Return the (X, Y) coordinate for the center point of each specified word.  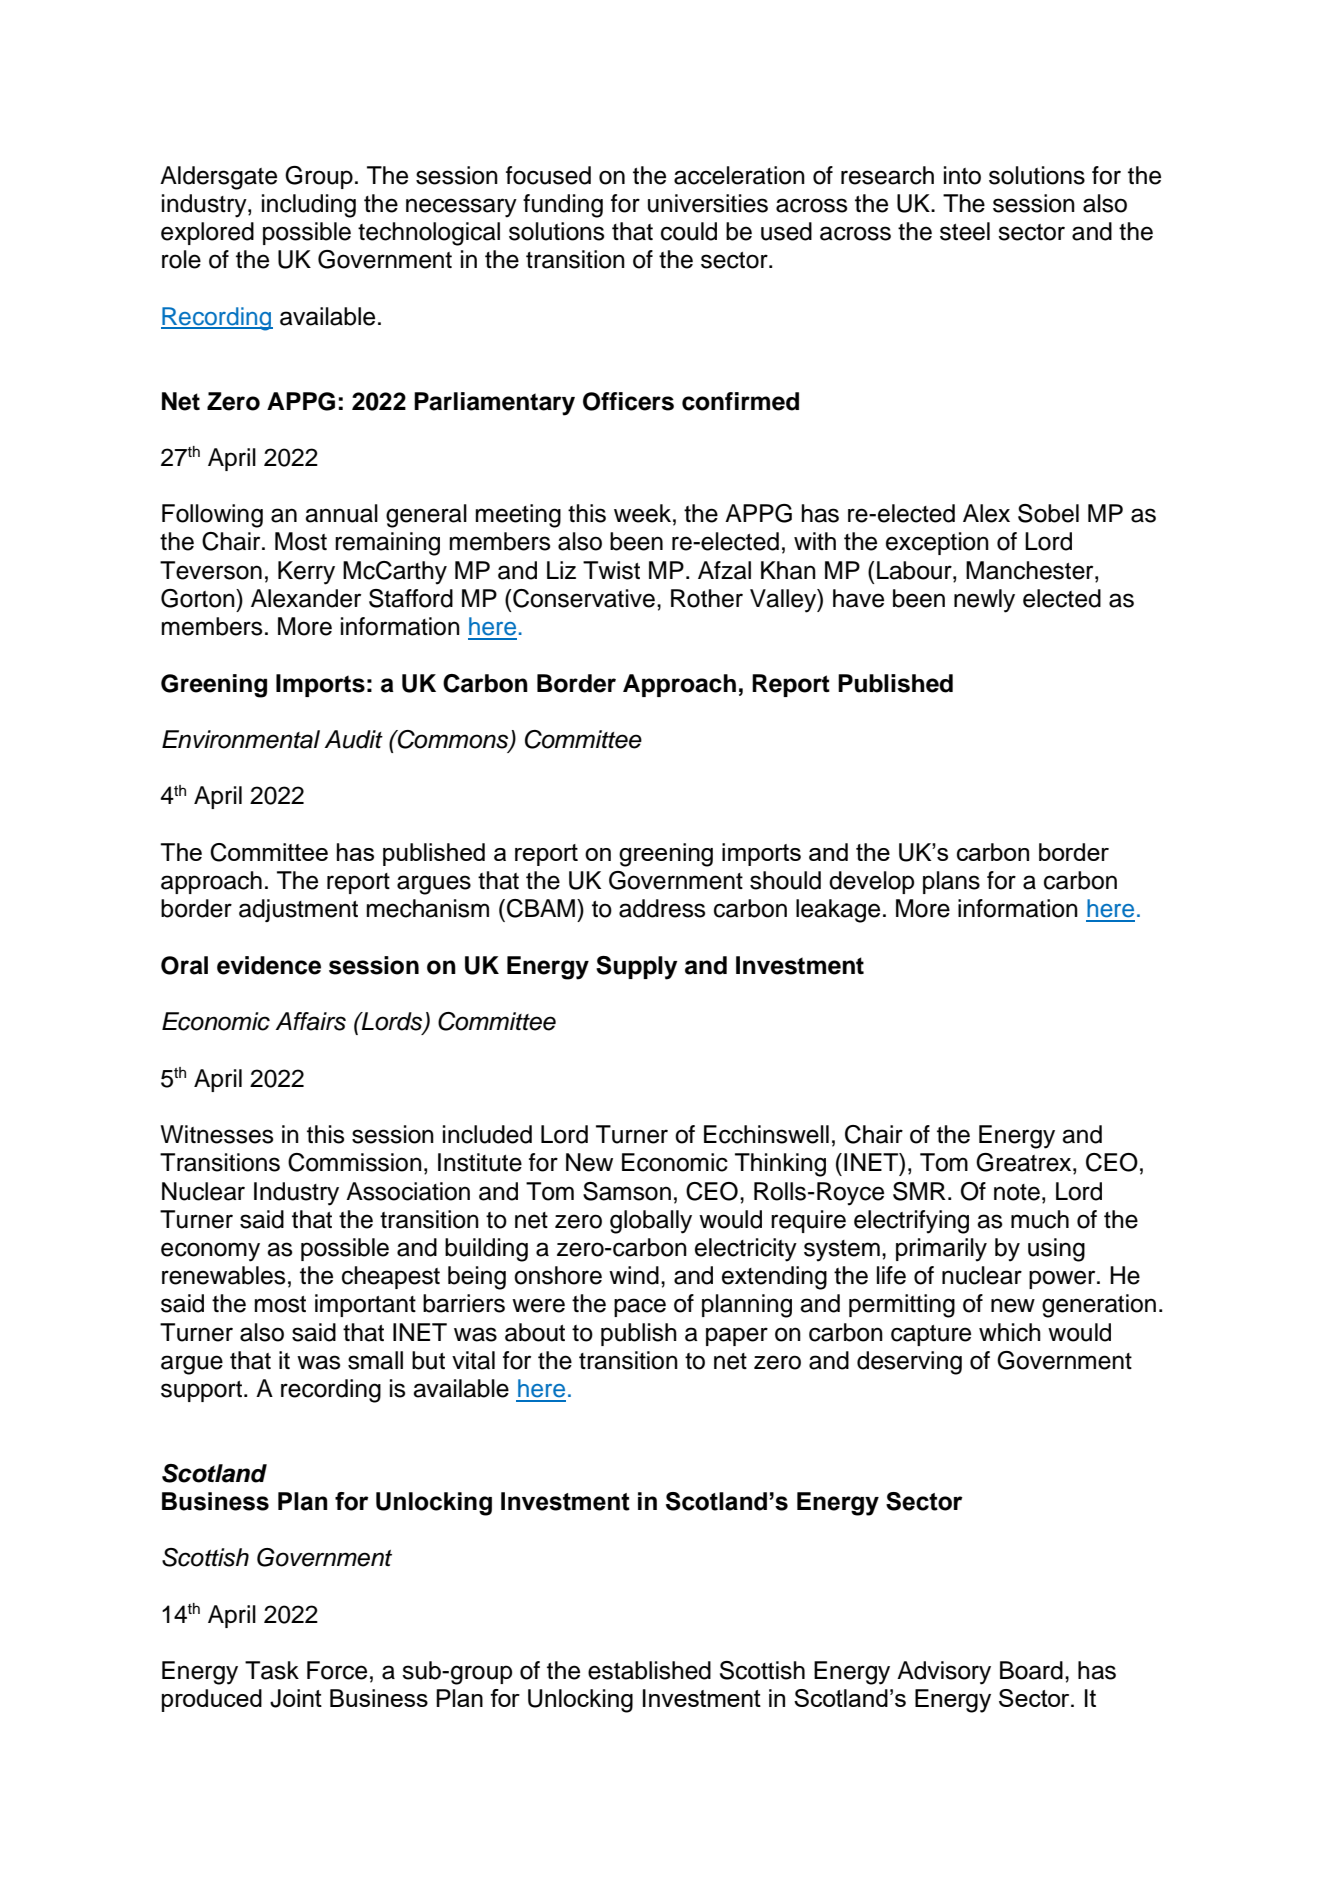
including (309, 206)
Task (272, 1670)
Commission (355, 1162)
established (649, 1670)
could (689, 231)
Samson (627, 1191)
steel (965, 231)
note (1017, 1192)
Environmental (241, 739)
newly (984, 601)
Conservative (583, 598)
